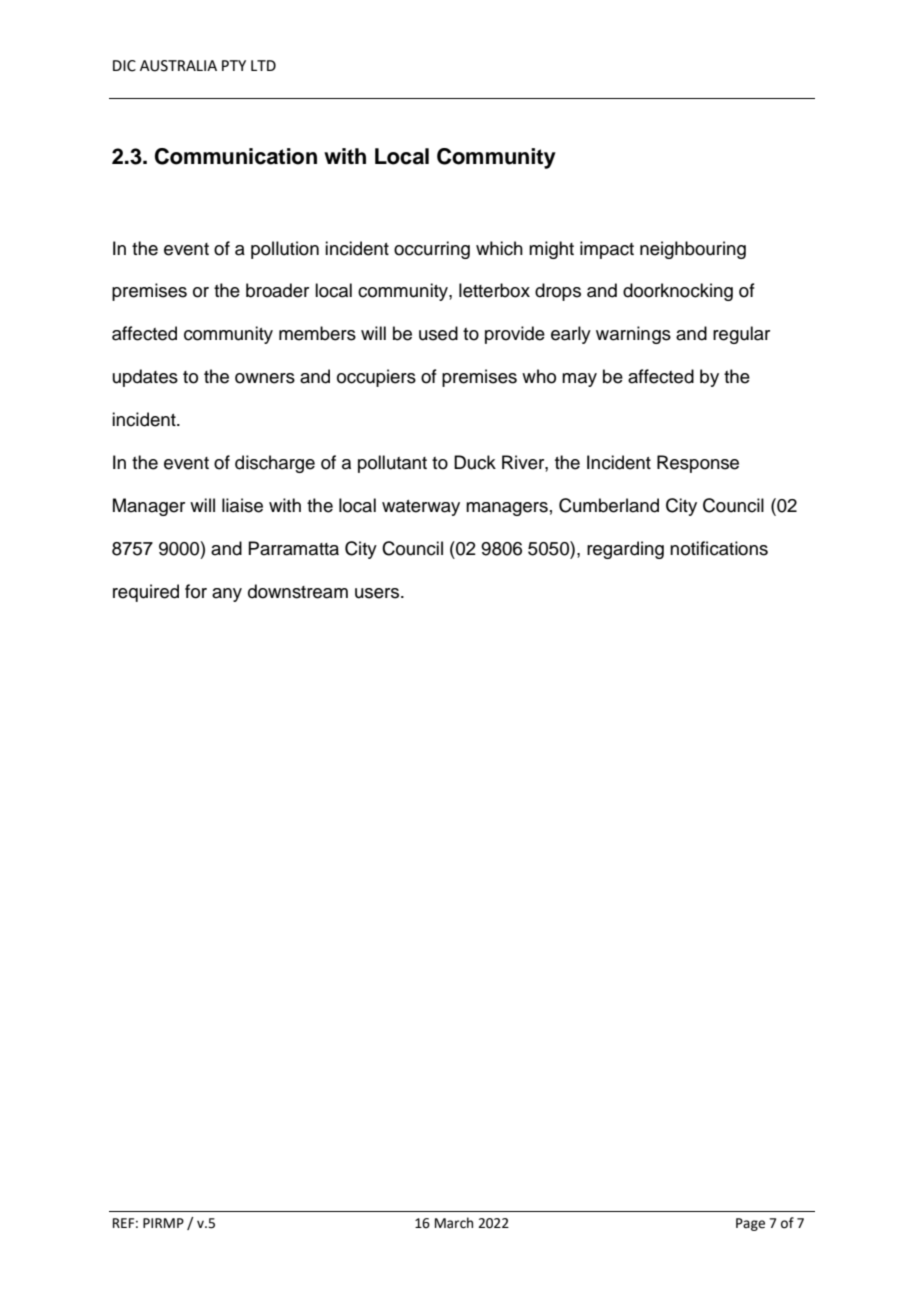 The width and height of the screenshot is (924, 1308). I want to click on March, so click(454, 1223).
